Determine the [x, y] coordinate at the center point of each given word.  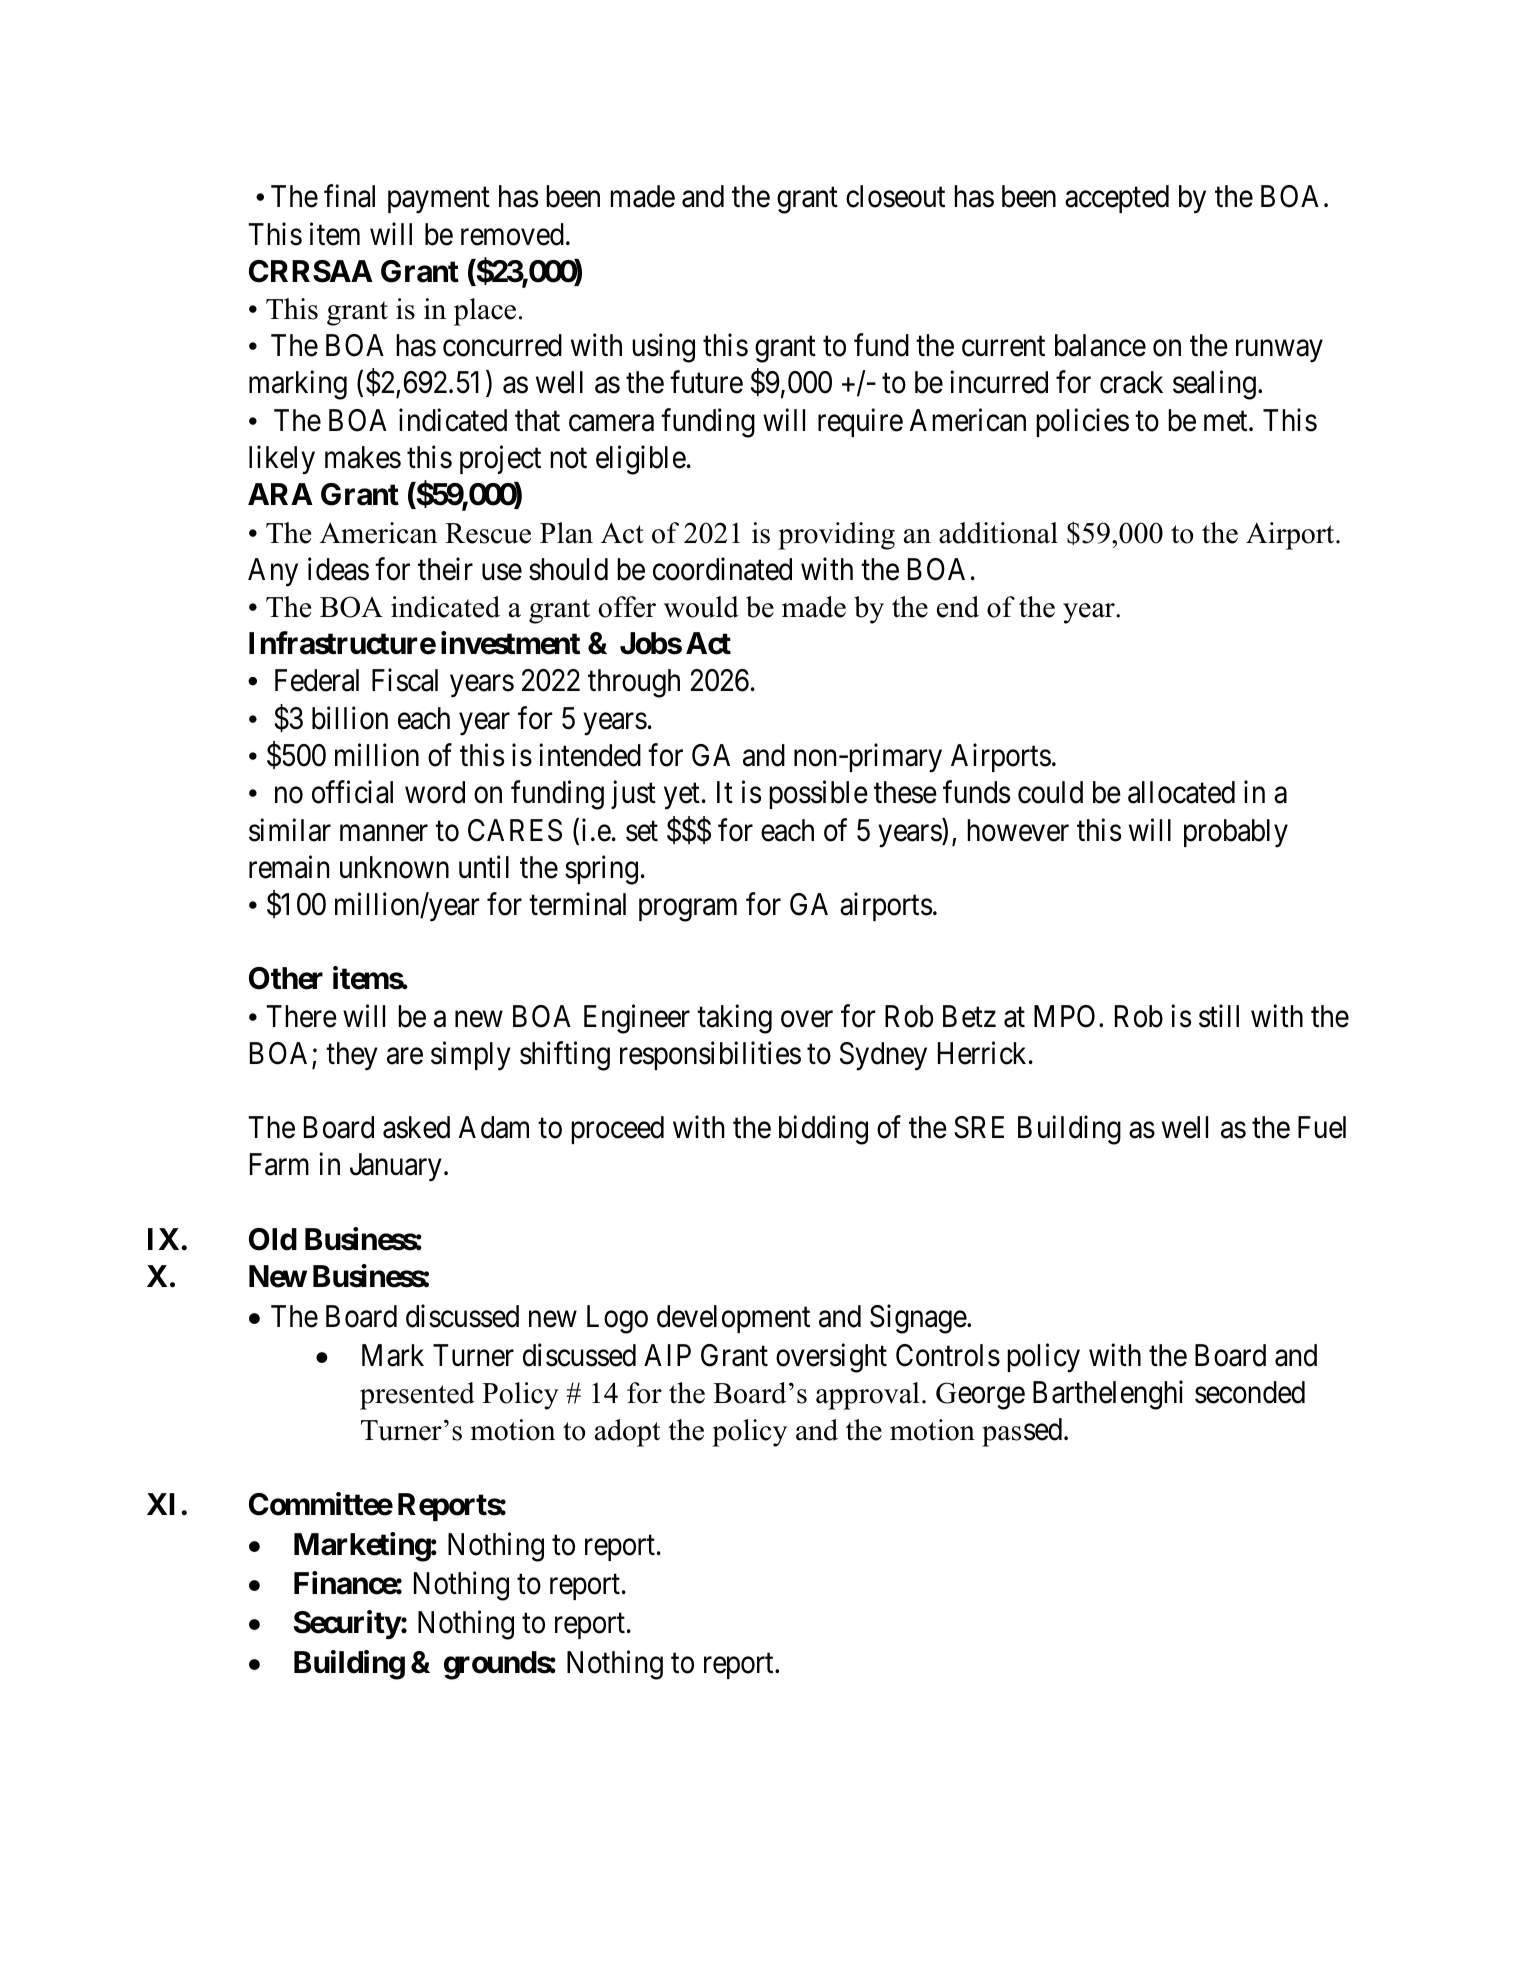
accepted [1117, 199]
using [663, 348]
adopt [627, 1433]
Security [347, 1625]
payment [439, 200]
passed [1023, 1432]
